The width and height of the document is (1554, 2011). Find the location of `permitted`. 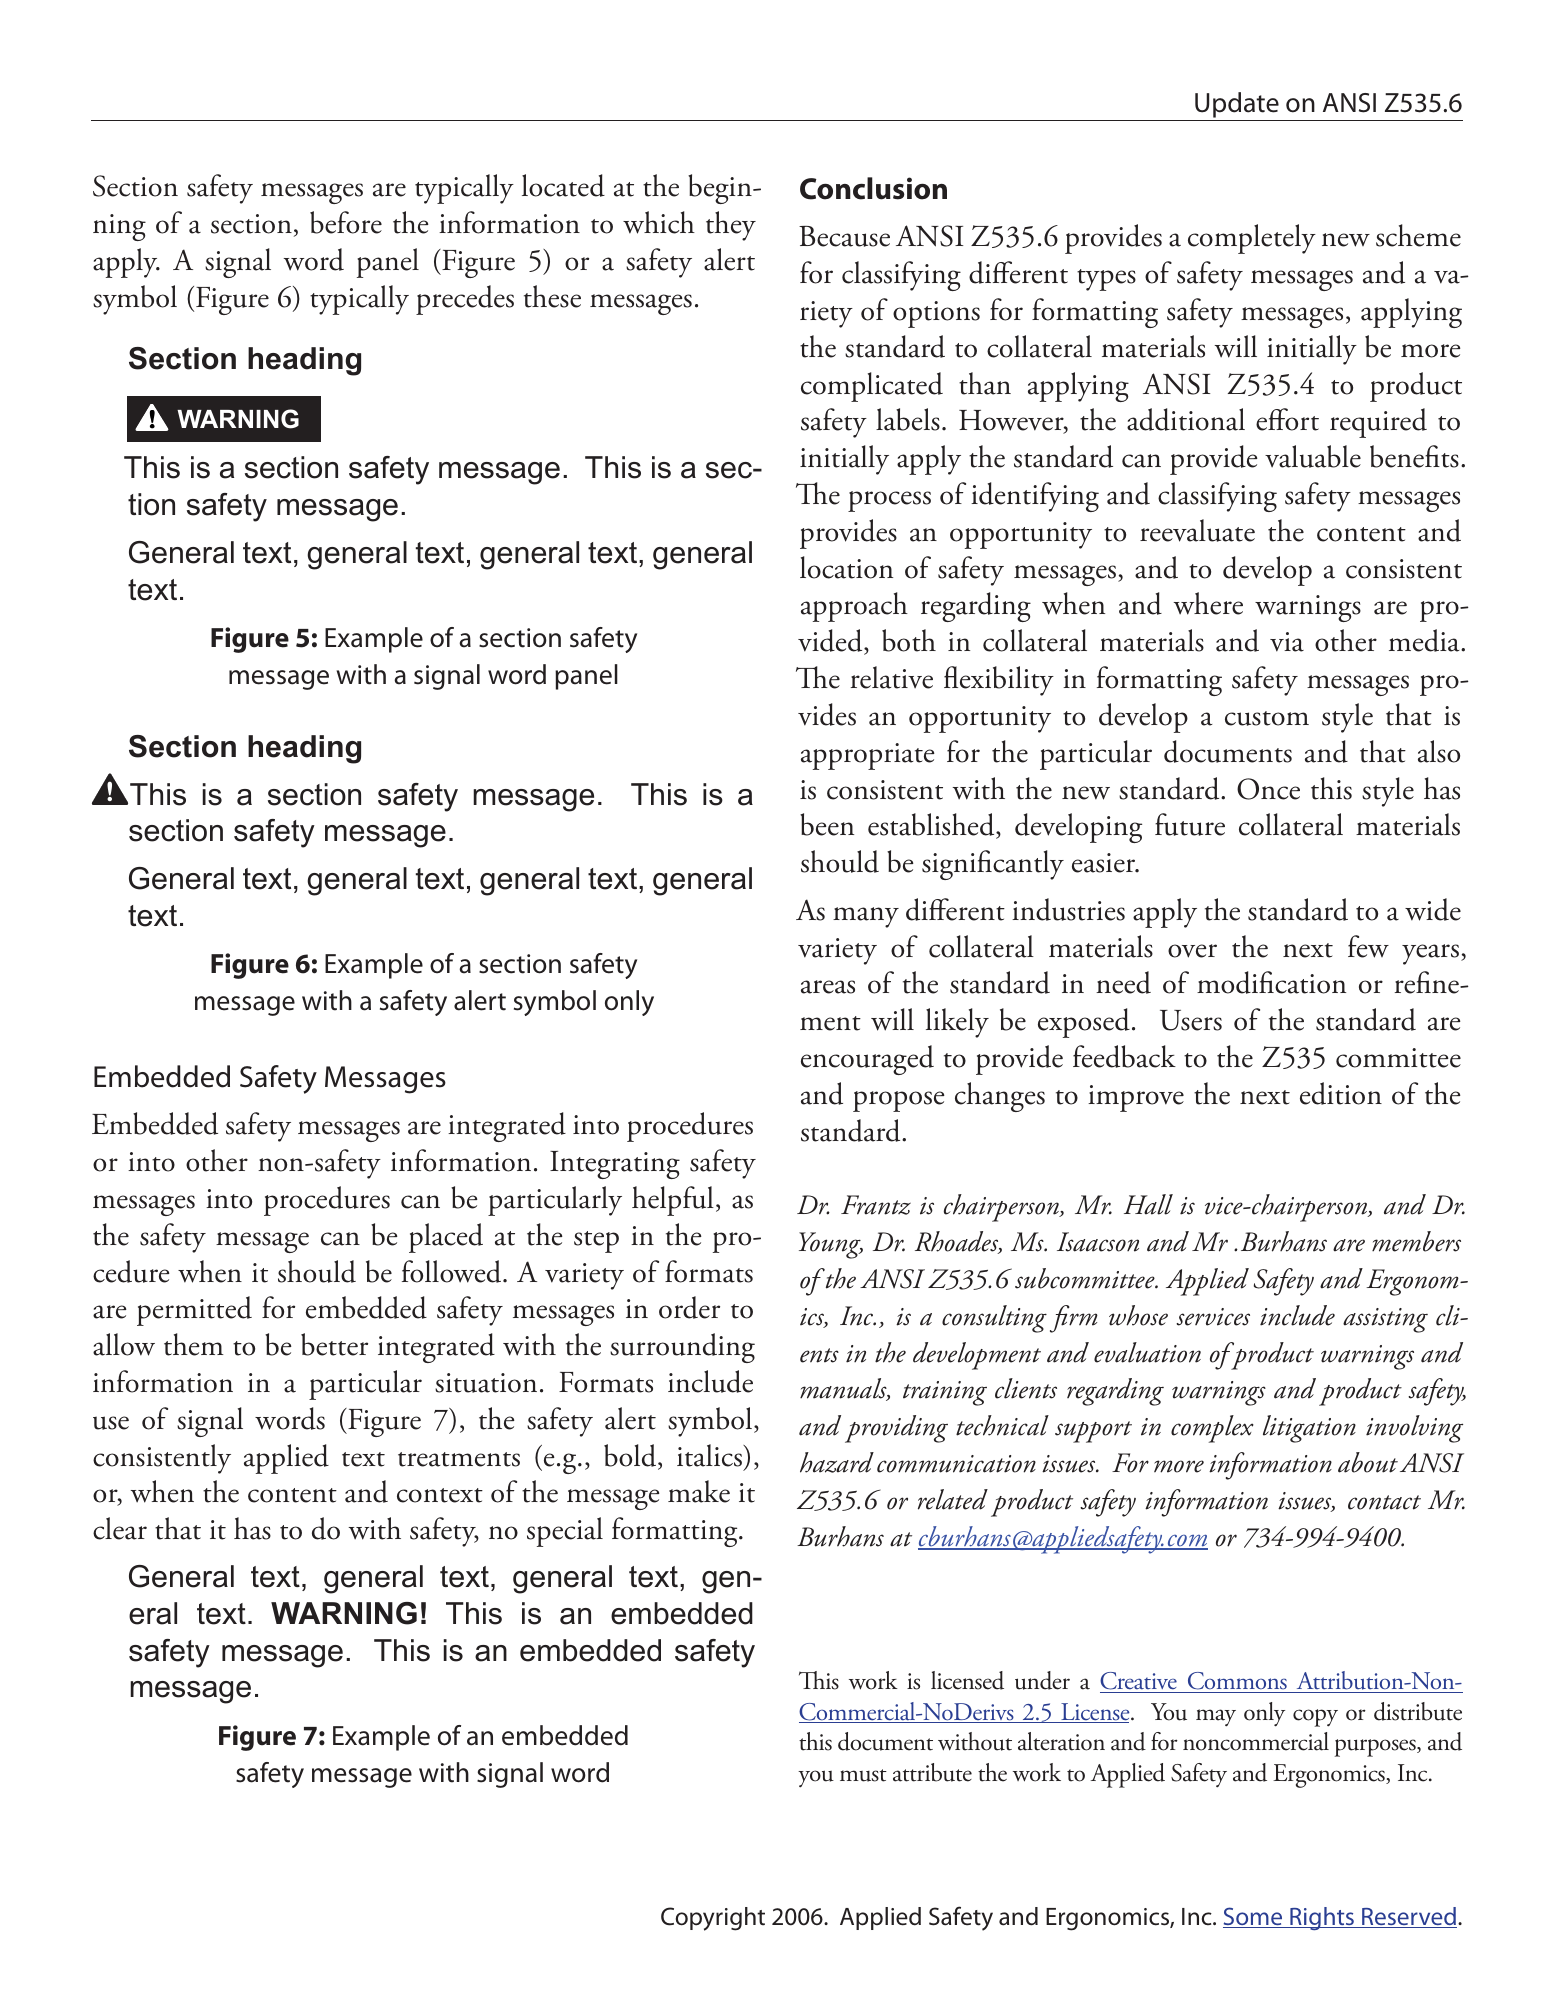

permitted is located at coordinates (194, 1311).
